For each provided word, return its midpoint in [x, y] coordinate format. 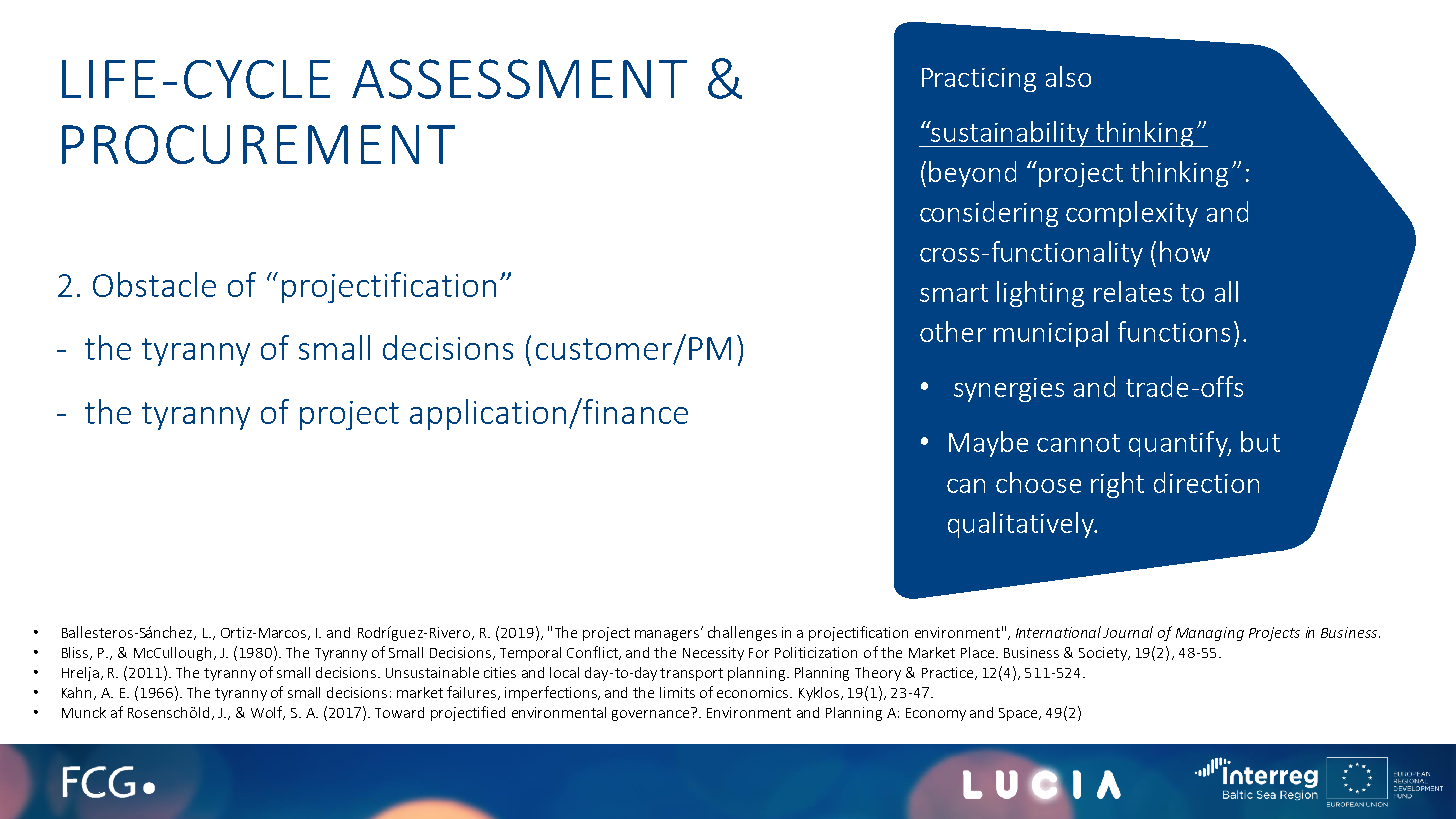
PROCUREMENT [258, 144]
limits [677, 692]
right [1117, 485]
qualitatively [1022, 525]
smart [954, 293]
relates [1133, 291]
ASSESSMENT [519, 79]
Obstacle [154, 284]
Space [1019, 714]
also [1068, 76]
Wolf [268, 713]
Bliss [76, 653]
